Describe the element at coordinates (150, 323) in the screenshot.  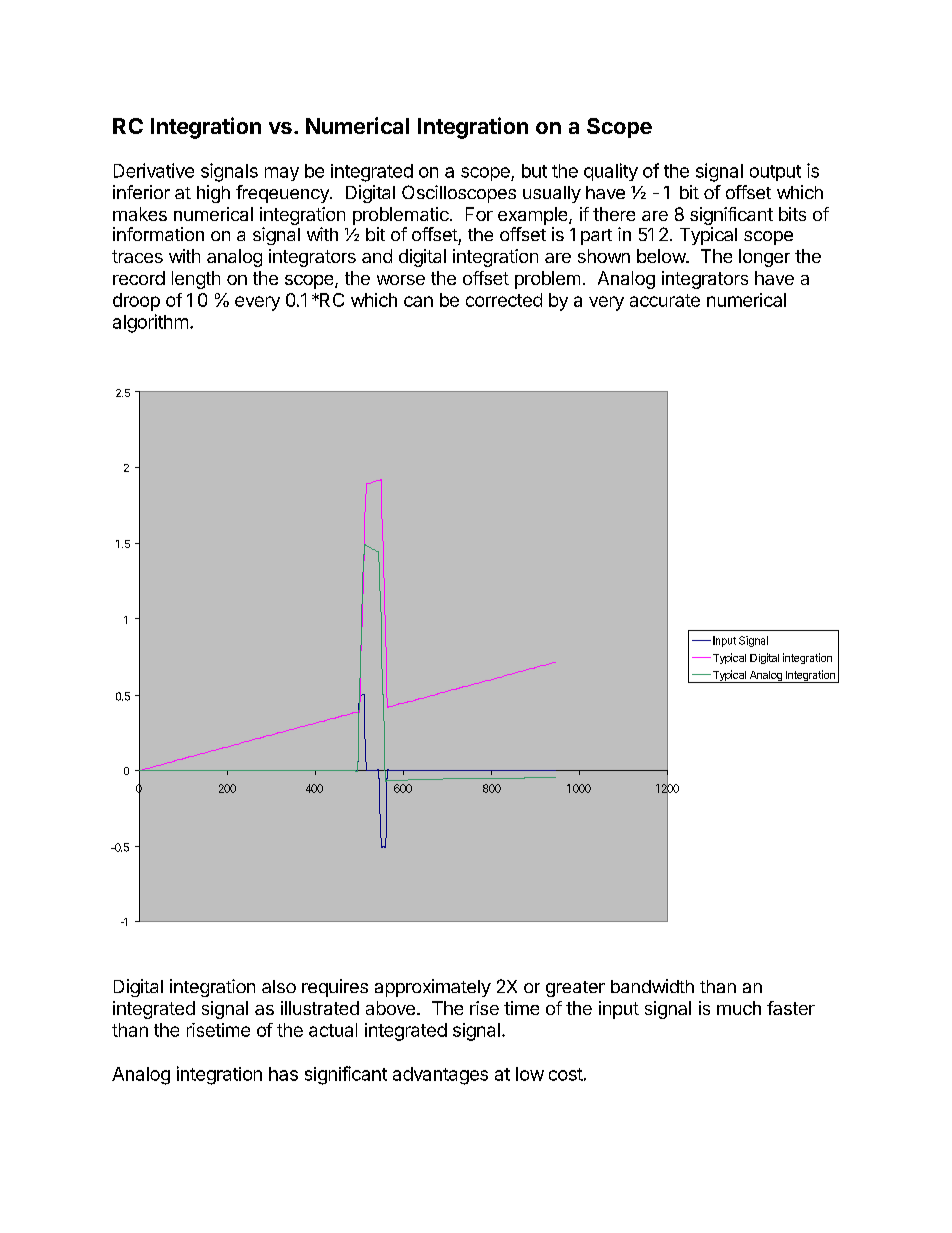
I see `algorithm` at that location.
